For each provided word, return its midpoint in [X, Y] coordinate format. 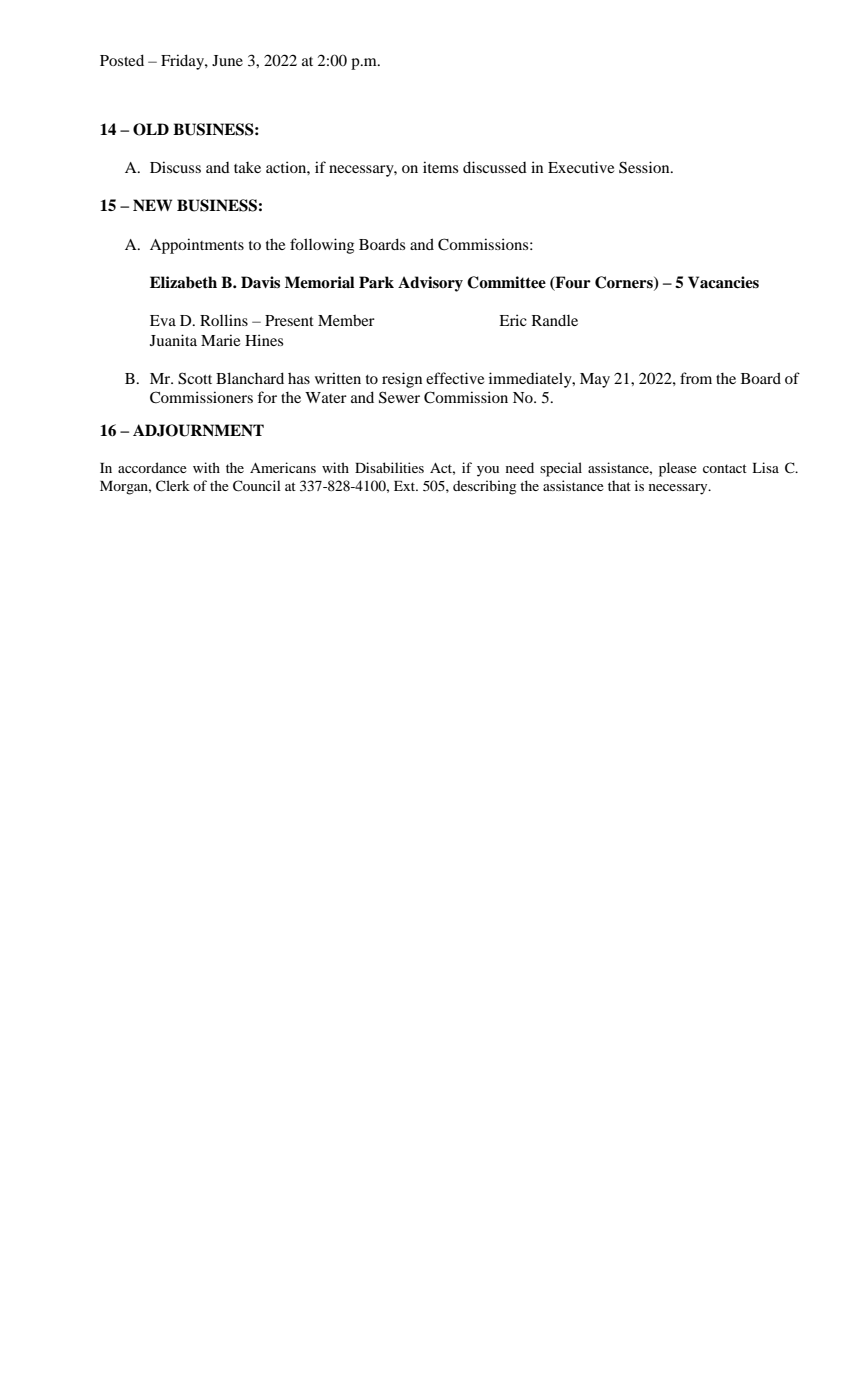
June [227, 60]
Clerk [173, 486]
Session [645, 167]
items [440, 167]
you [488, 471]
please [678, 469]
